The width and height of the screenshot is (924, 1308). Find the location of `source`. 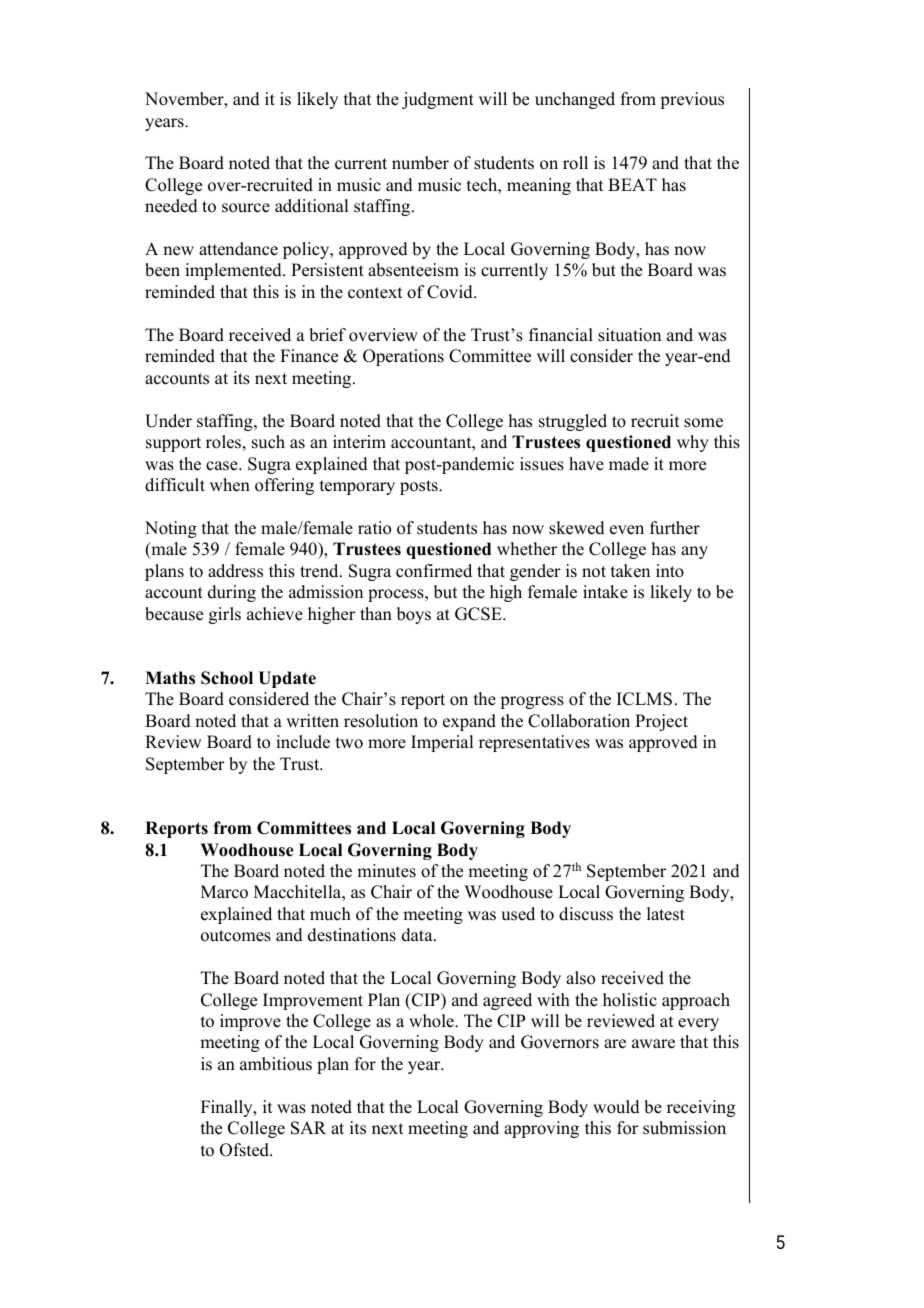

source is located at coordinates (246, 208).
